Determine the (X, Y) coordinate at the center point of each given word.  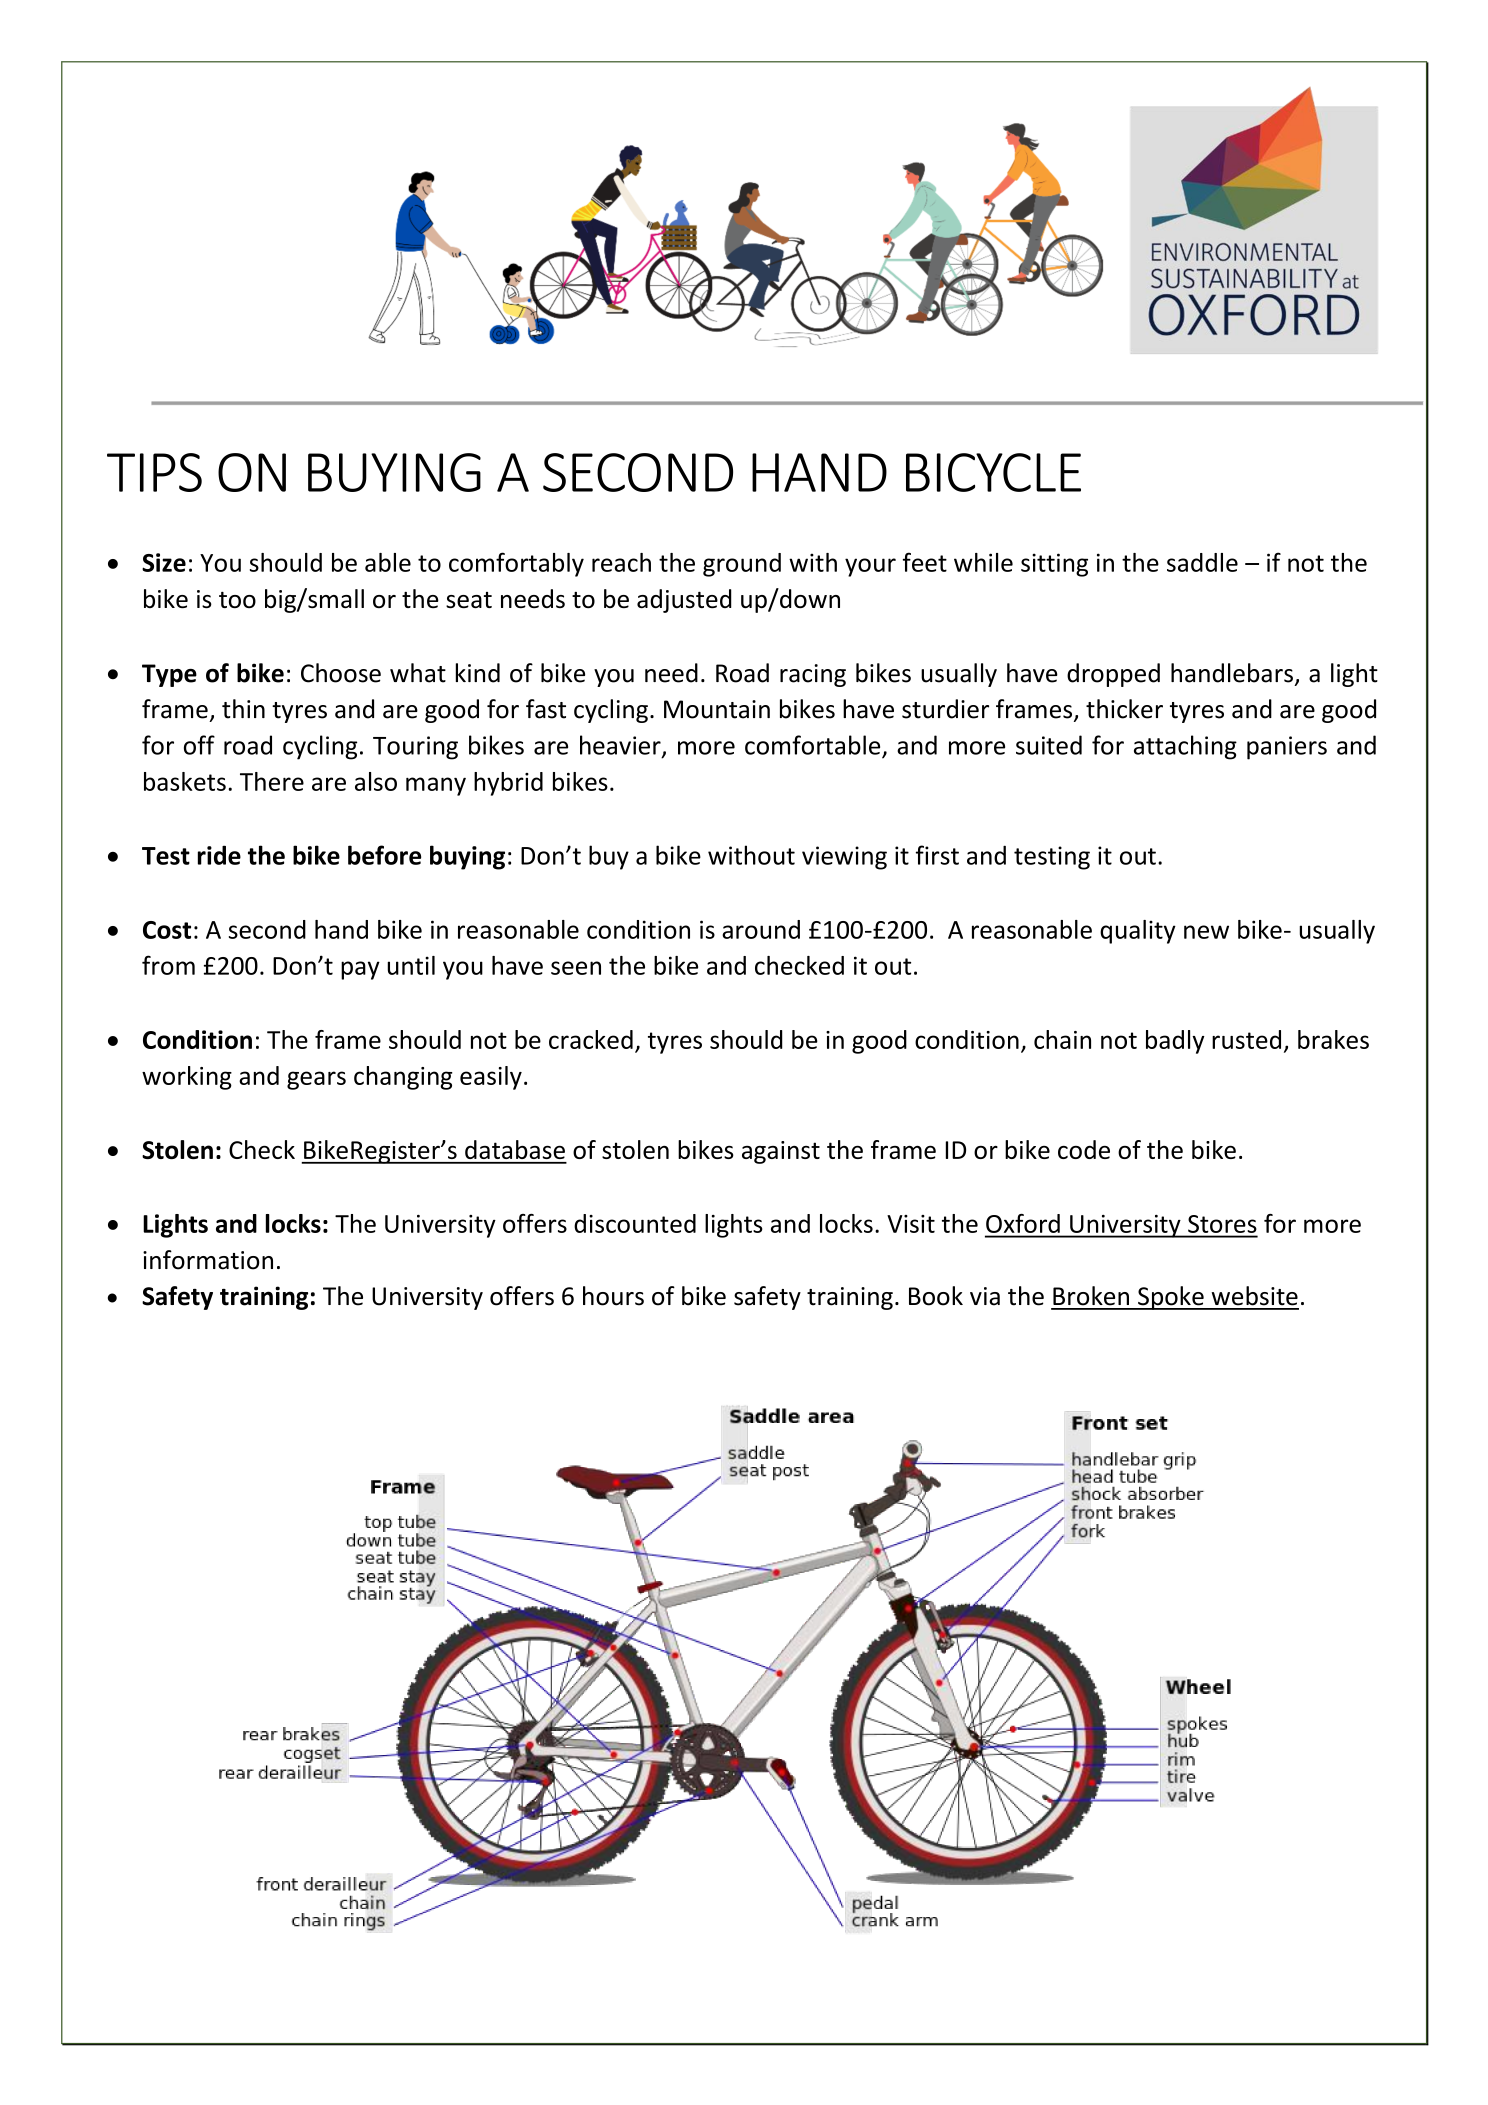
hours (613, 1296)
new (1206, 932)
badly (1175, 1042)
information (208, 1260)
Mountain (717, 709)
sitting (1054, 565)
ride (219, 855)
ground (742, 565)
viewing (844, 858)
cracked (591, 1039)
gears (316, 1080)
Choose (341, 673)
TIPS (154, 472)
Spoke (1171, 1298)
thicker (1124, 709)
